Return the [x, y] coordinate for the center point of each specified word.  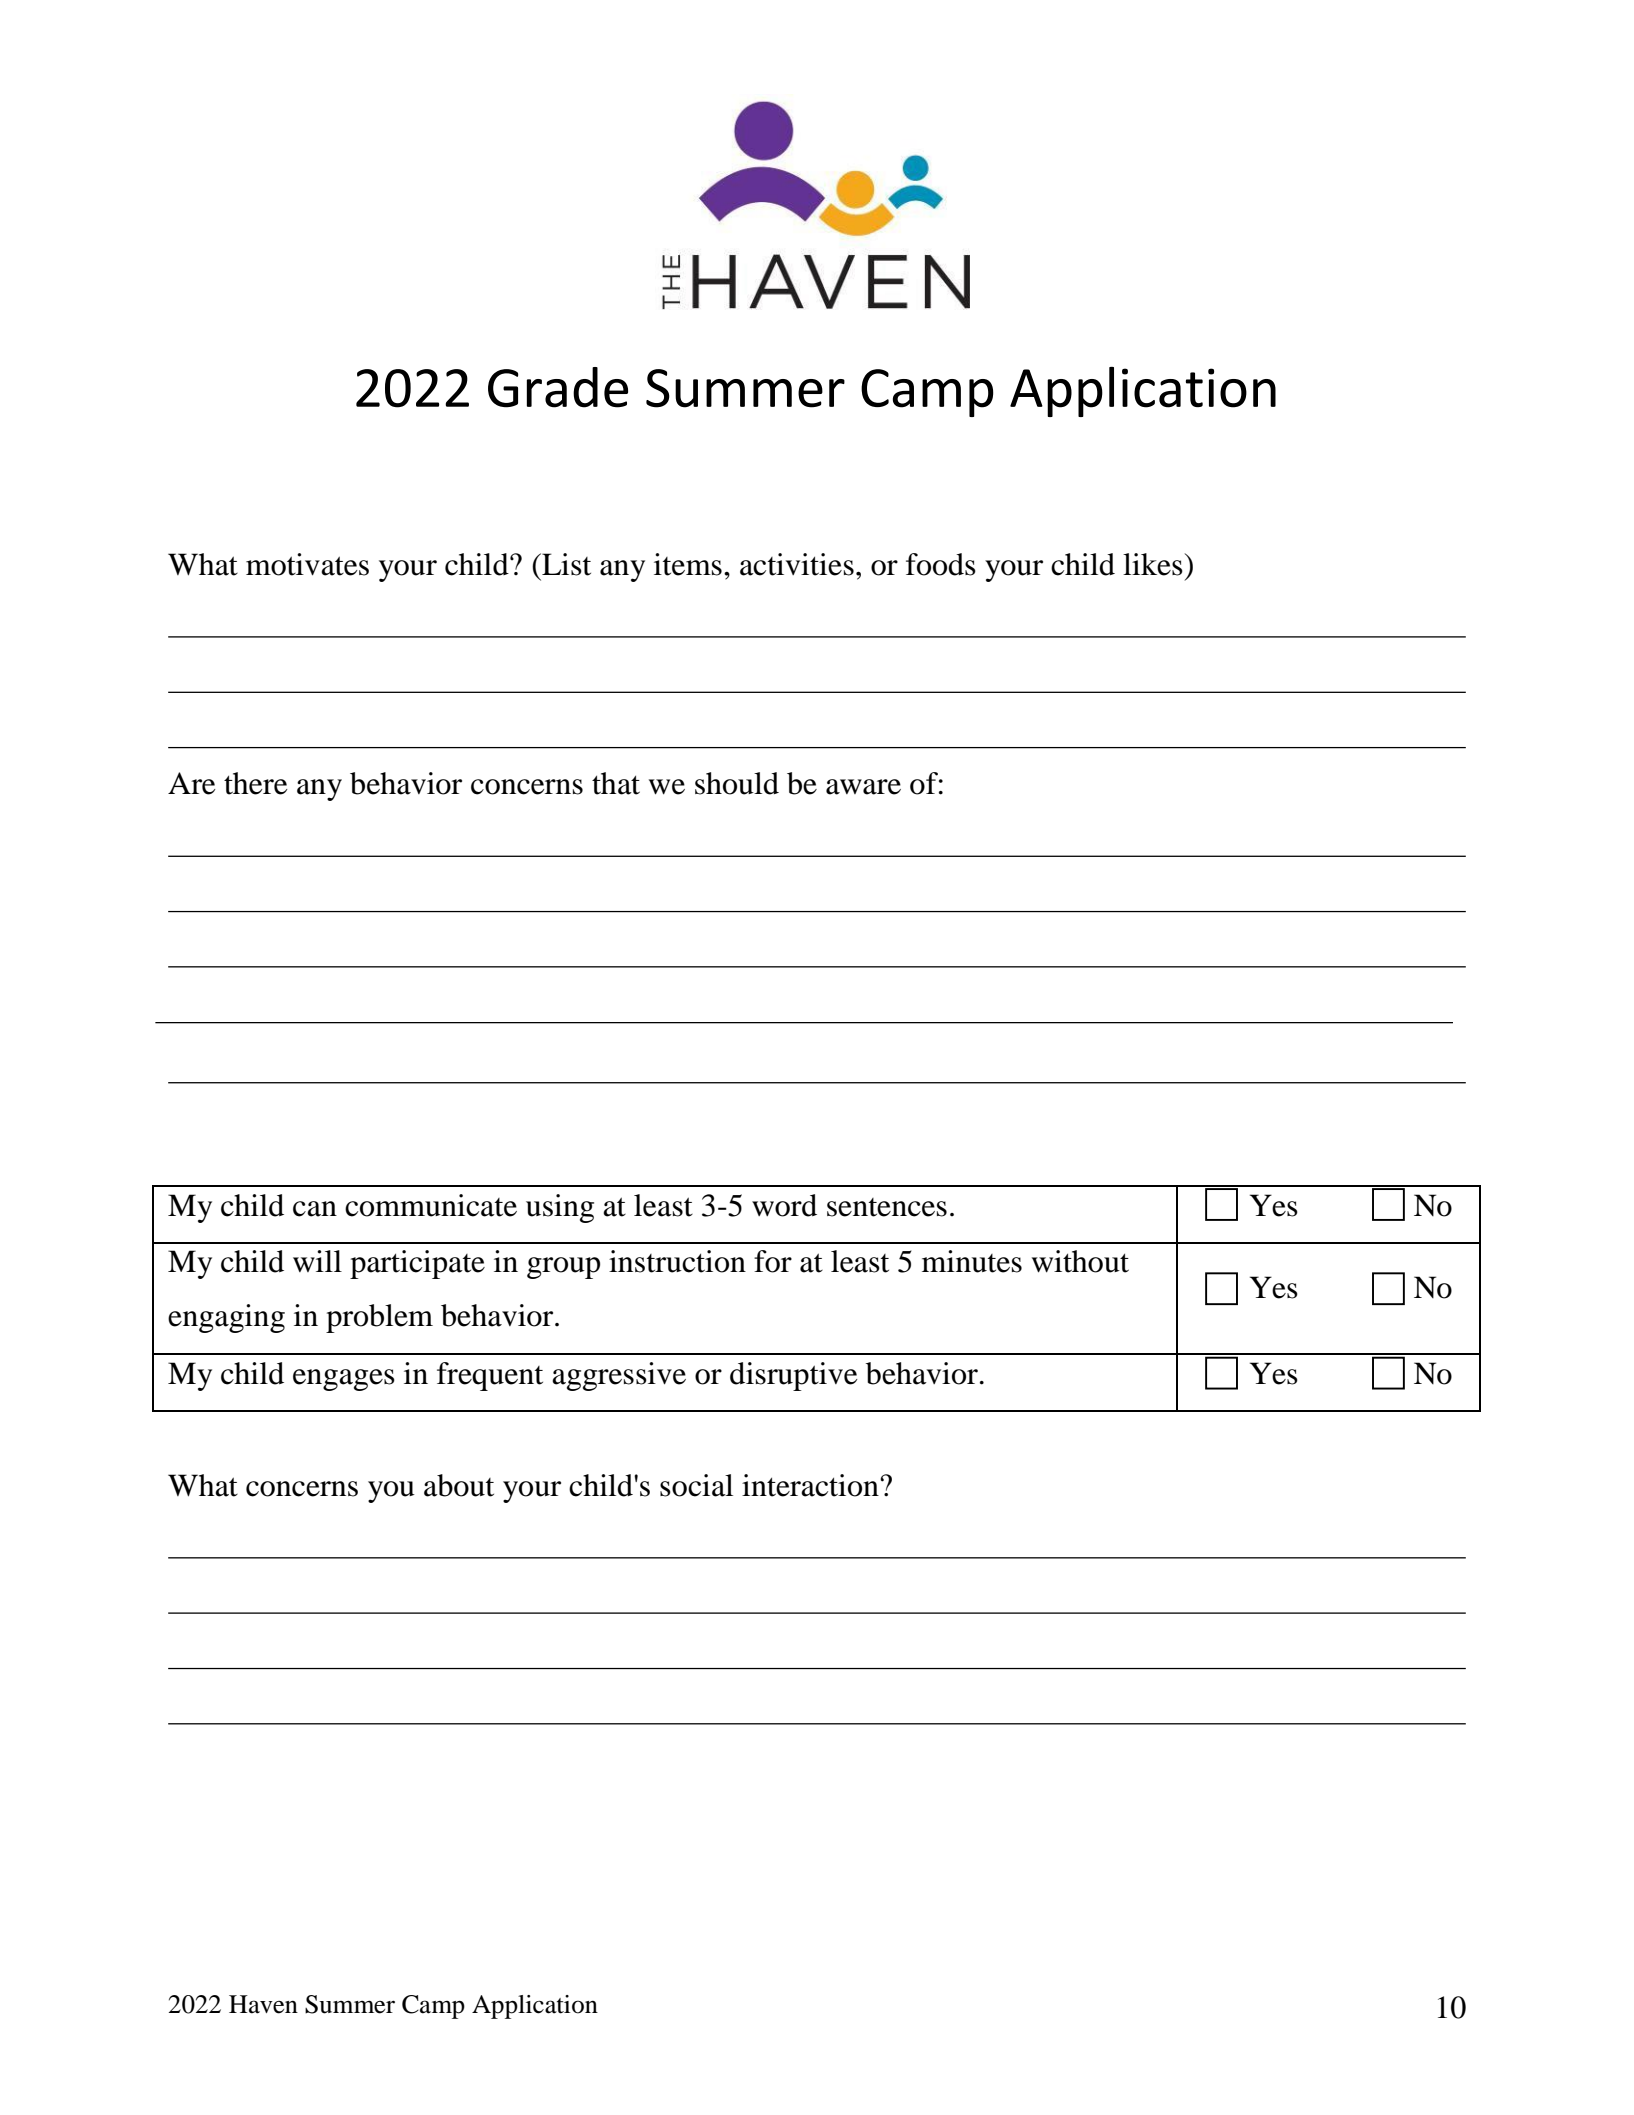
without [1080, 1261]
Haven [263, 2004]
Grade [558, 387]
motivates [307, 564]
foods [941, 564]
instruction [677, 1261]
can [315, 1209]
